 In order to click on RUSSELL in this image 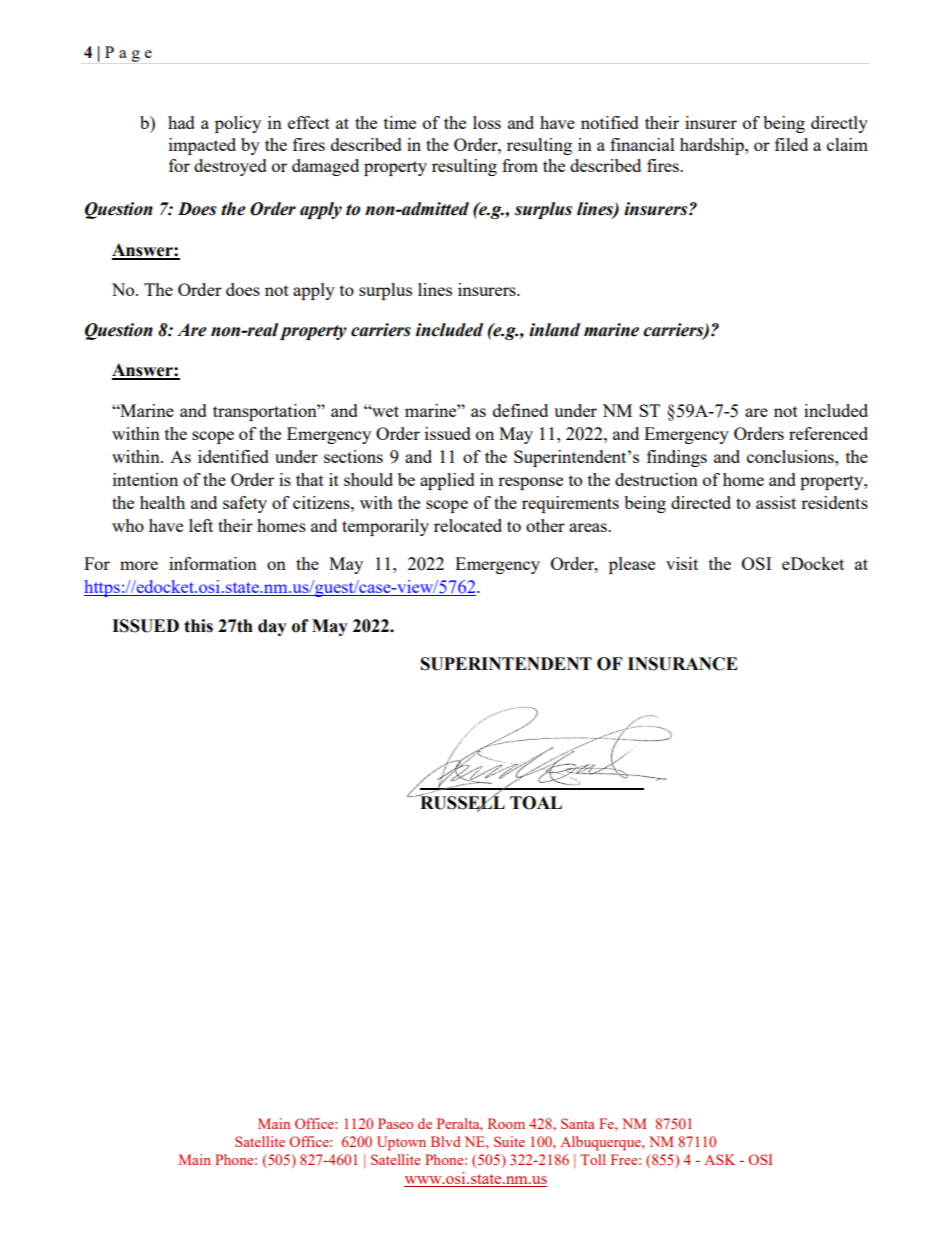, I will do `click(461, 803)`.
